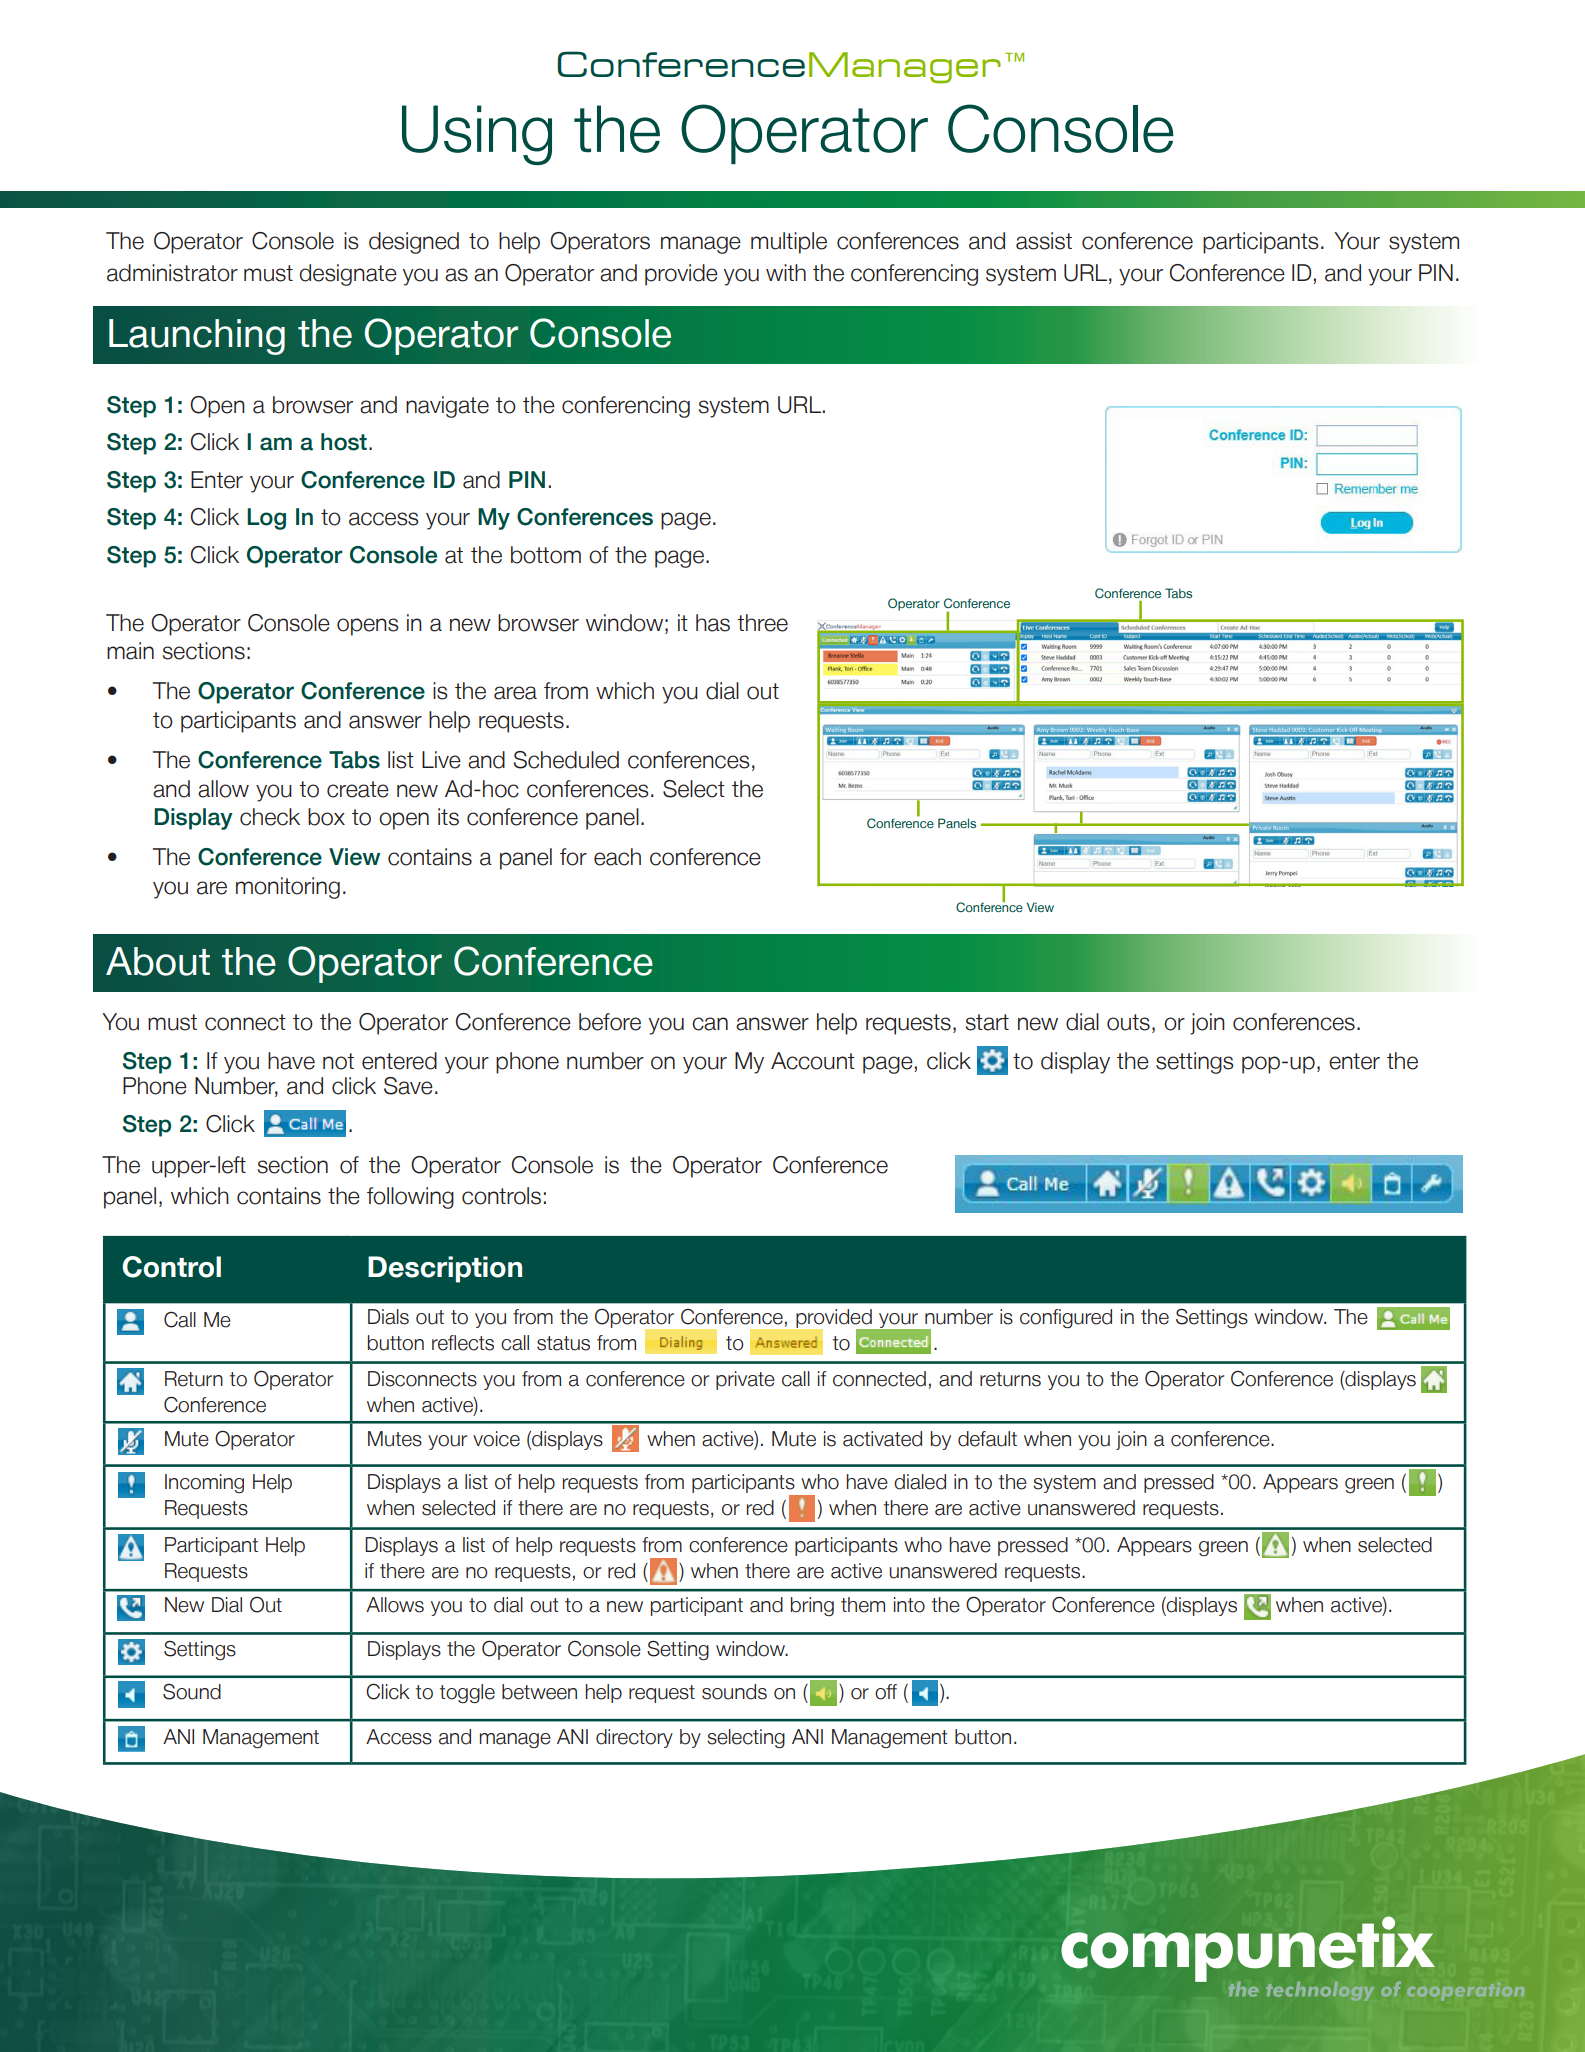  I want to click on start, so click(987, 1022).
